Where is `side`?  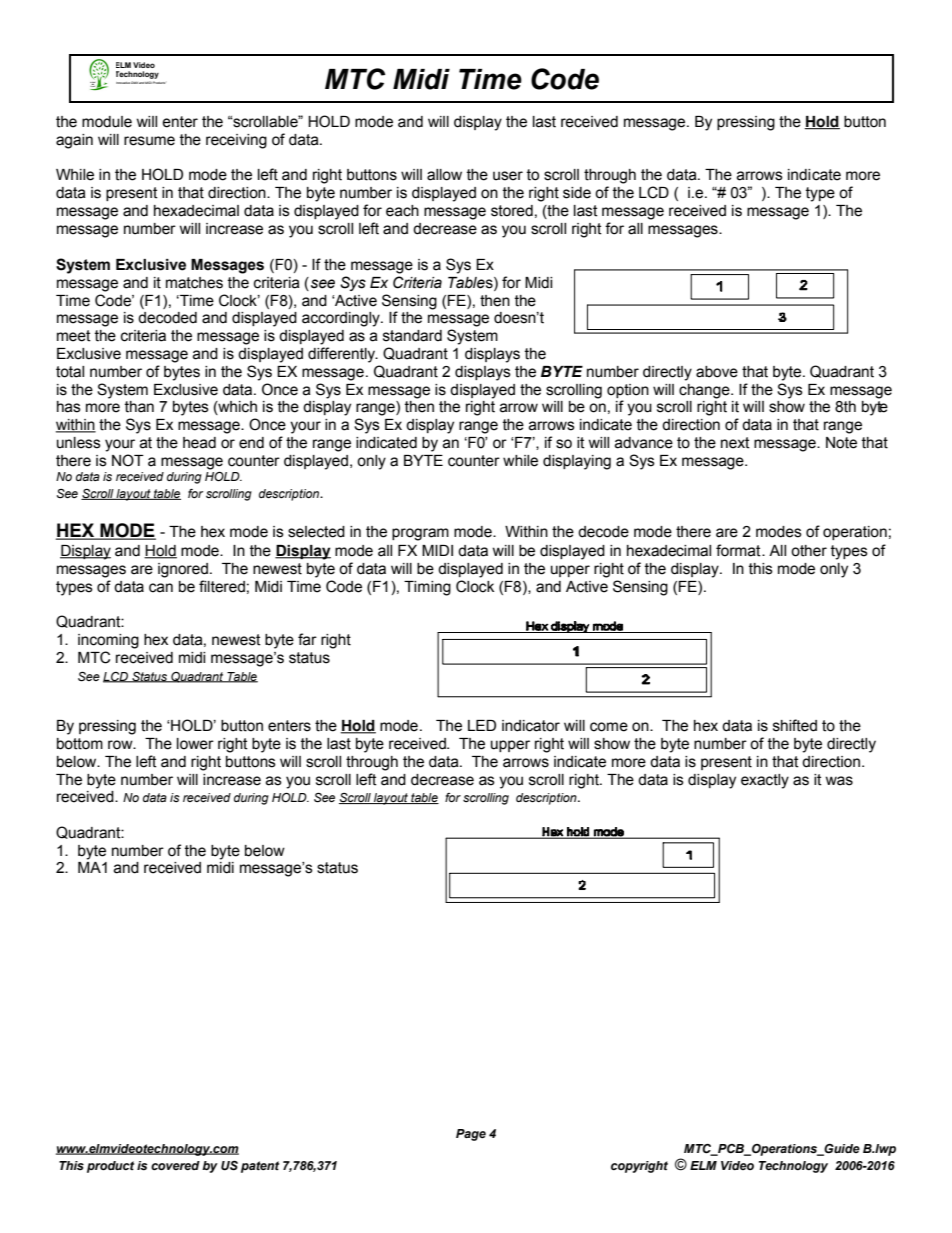
side is located at coordinates (577, 193).
